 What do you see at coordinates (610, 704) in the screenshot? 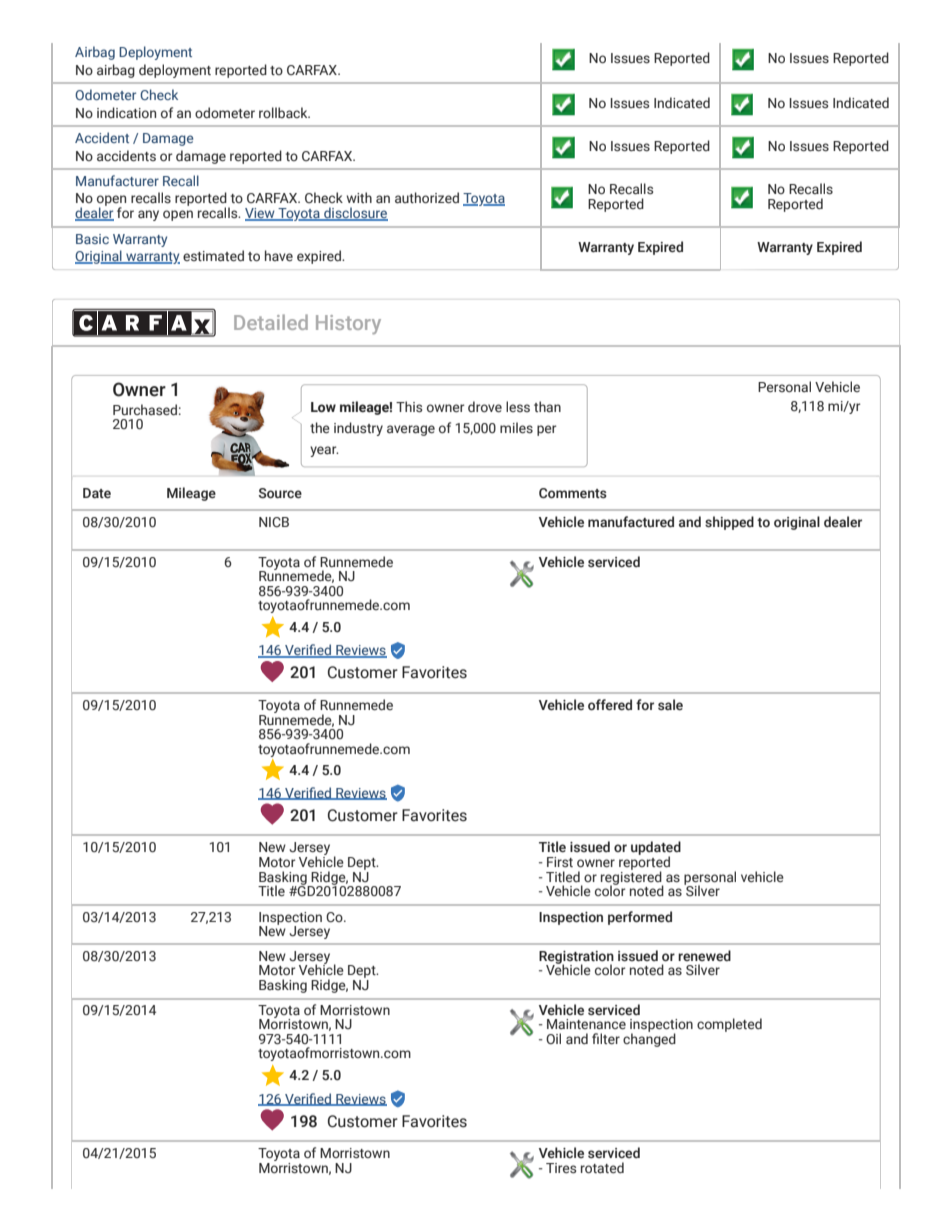
I see `offered` at bounding box center [610, 704].
